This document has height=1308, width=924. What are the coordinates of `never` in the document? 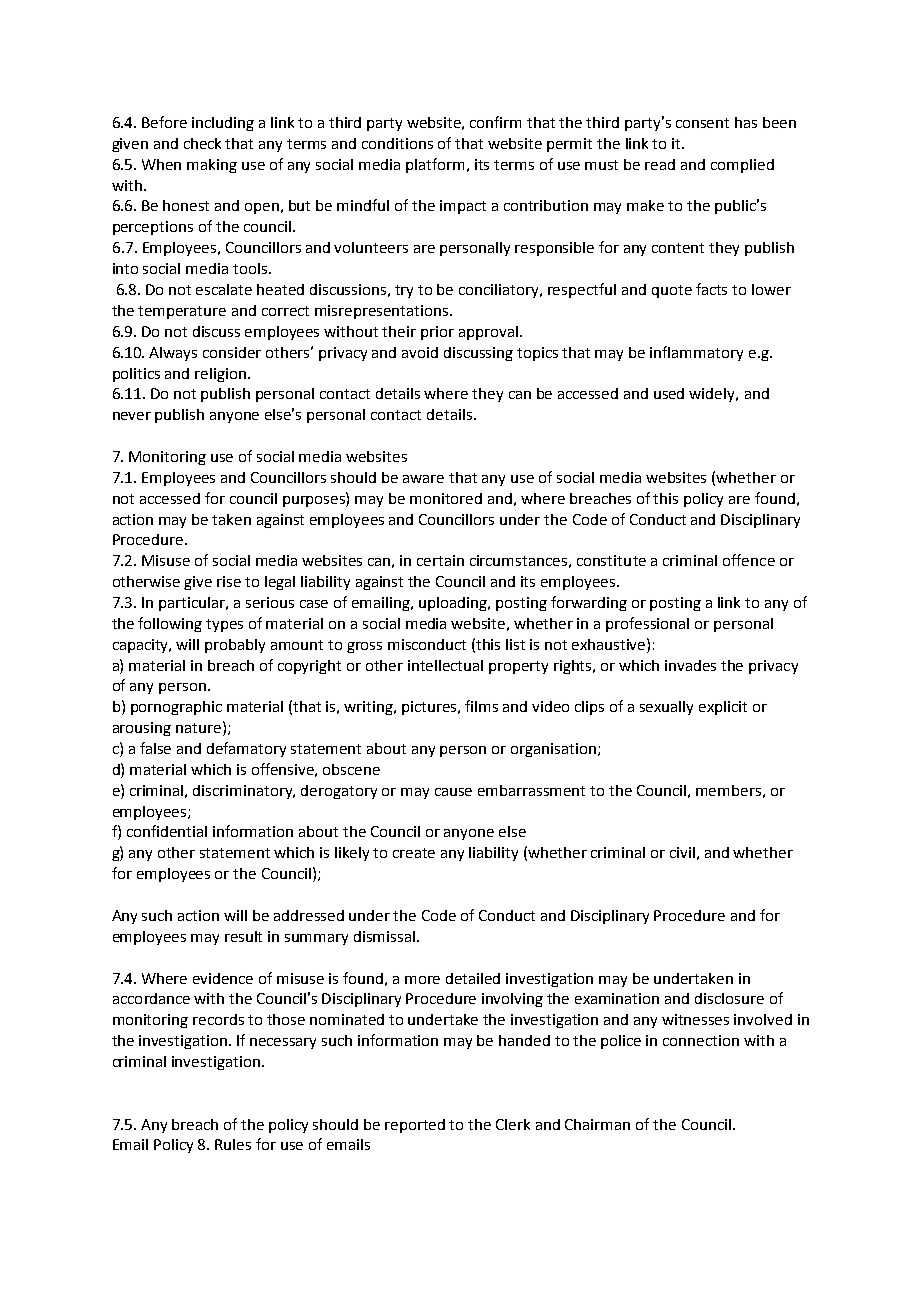 It's located at (132, 416).
